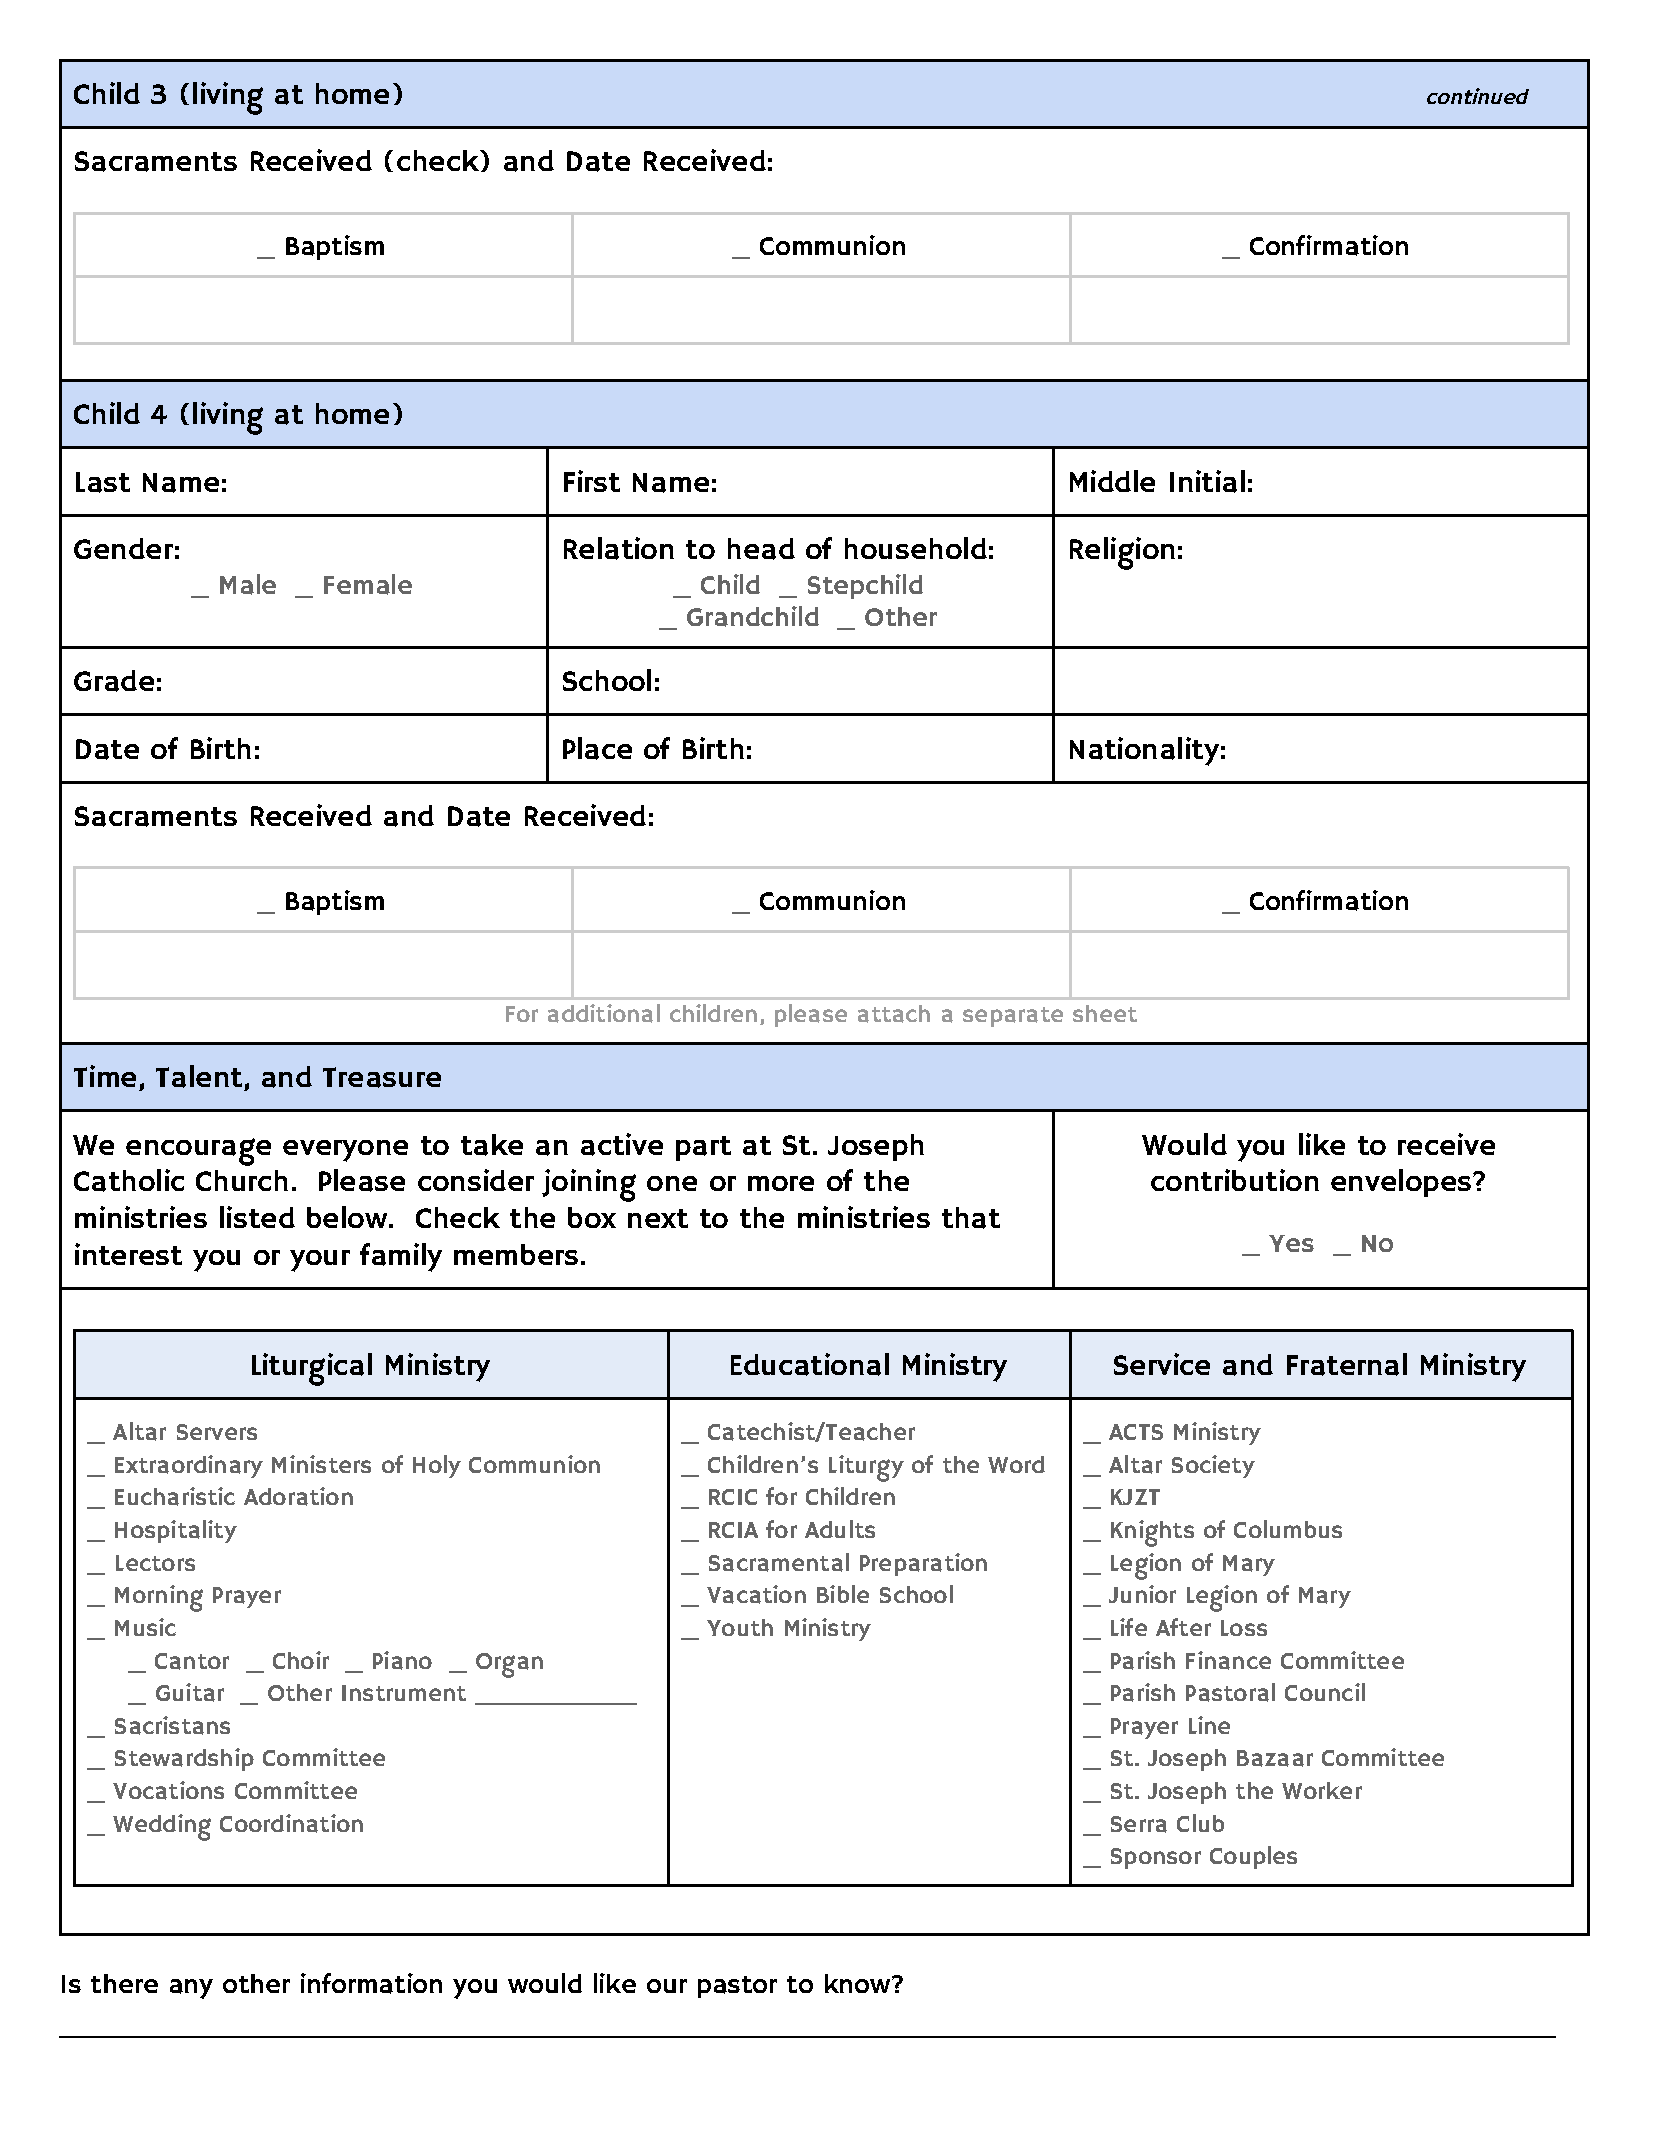 The image size is (1665, 2154). I want to click on Liturgy, so click(866, 1468).
